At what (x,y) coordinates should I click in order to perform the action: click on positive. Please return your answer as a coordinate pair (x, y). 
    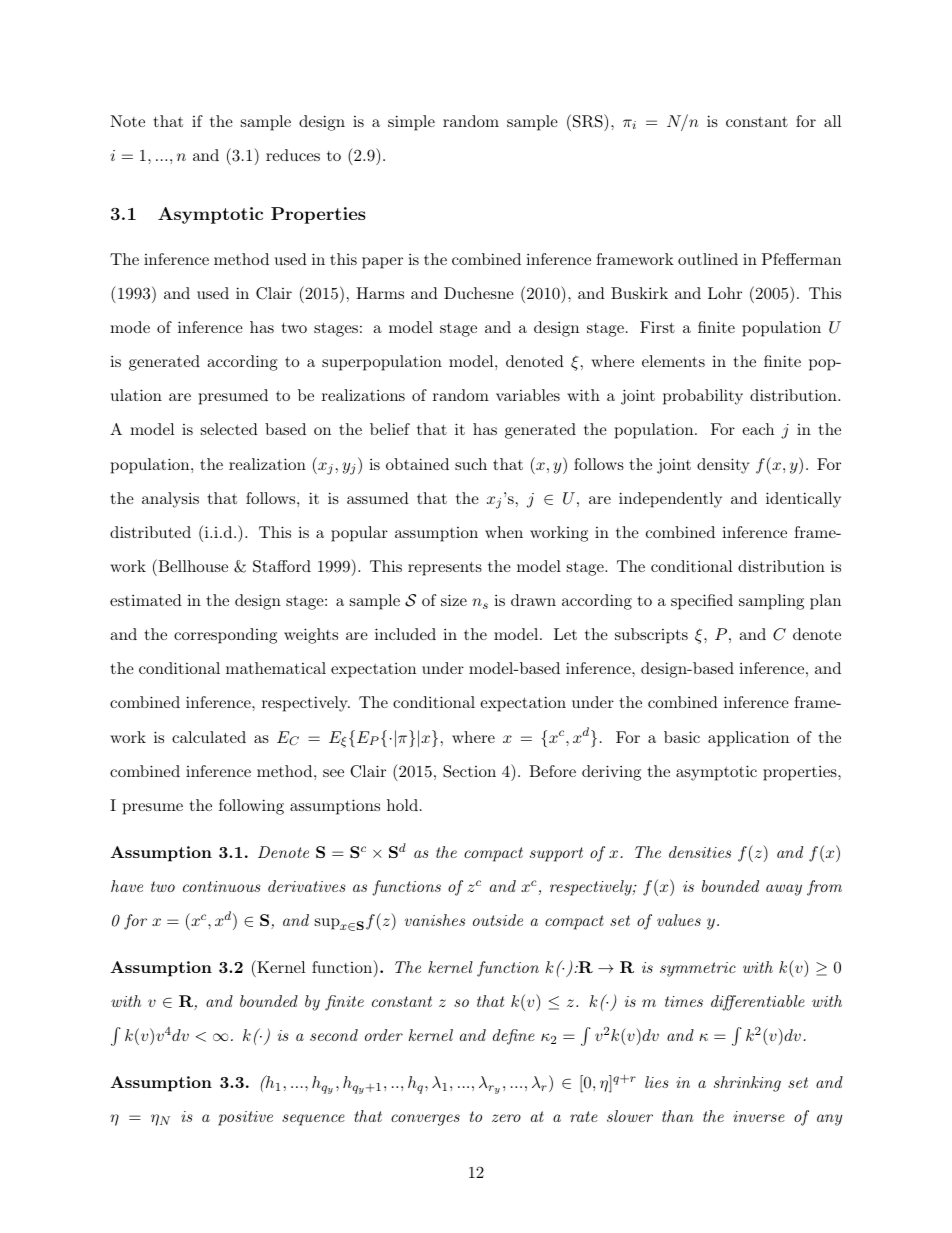
    Looking at the image, I should click on (245, 1118).
